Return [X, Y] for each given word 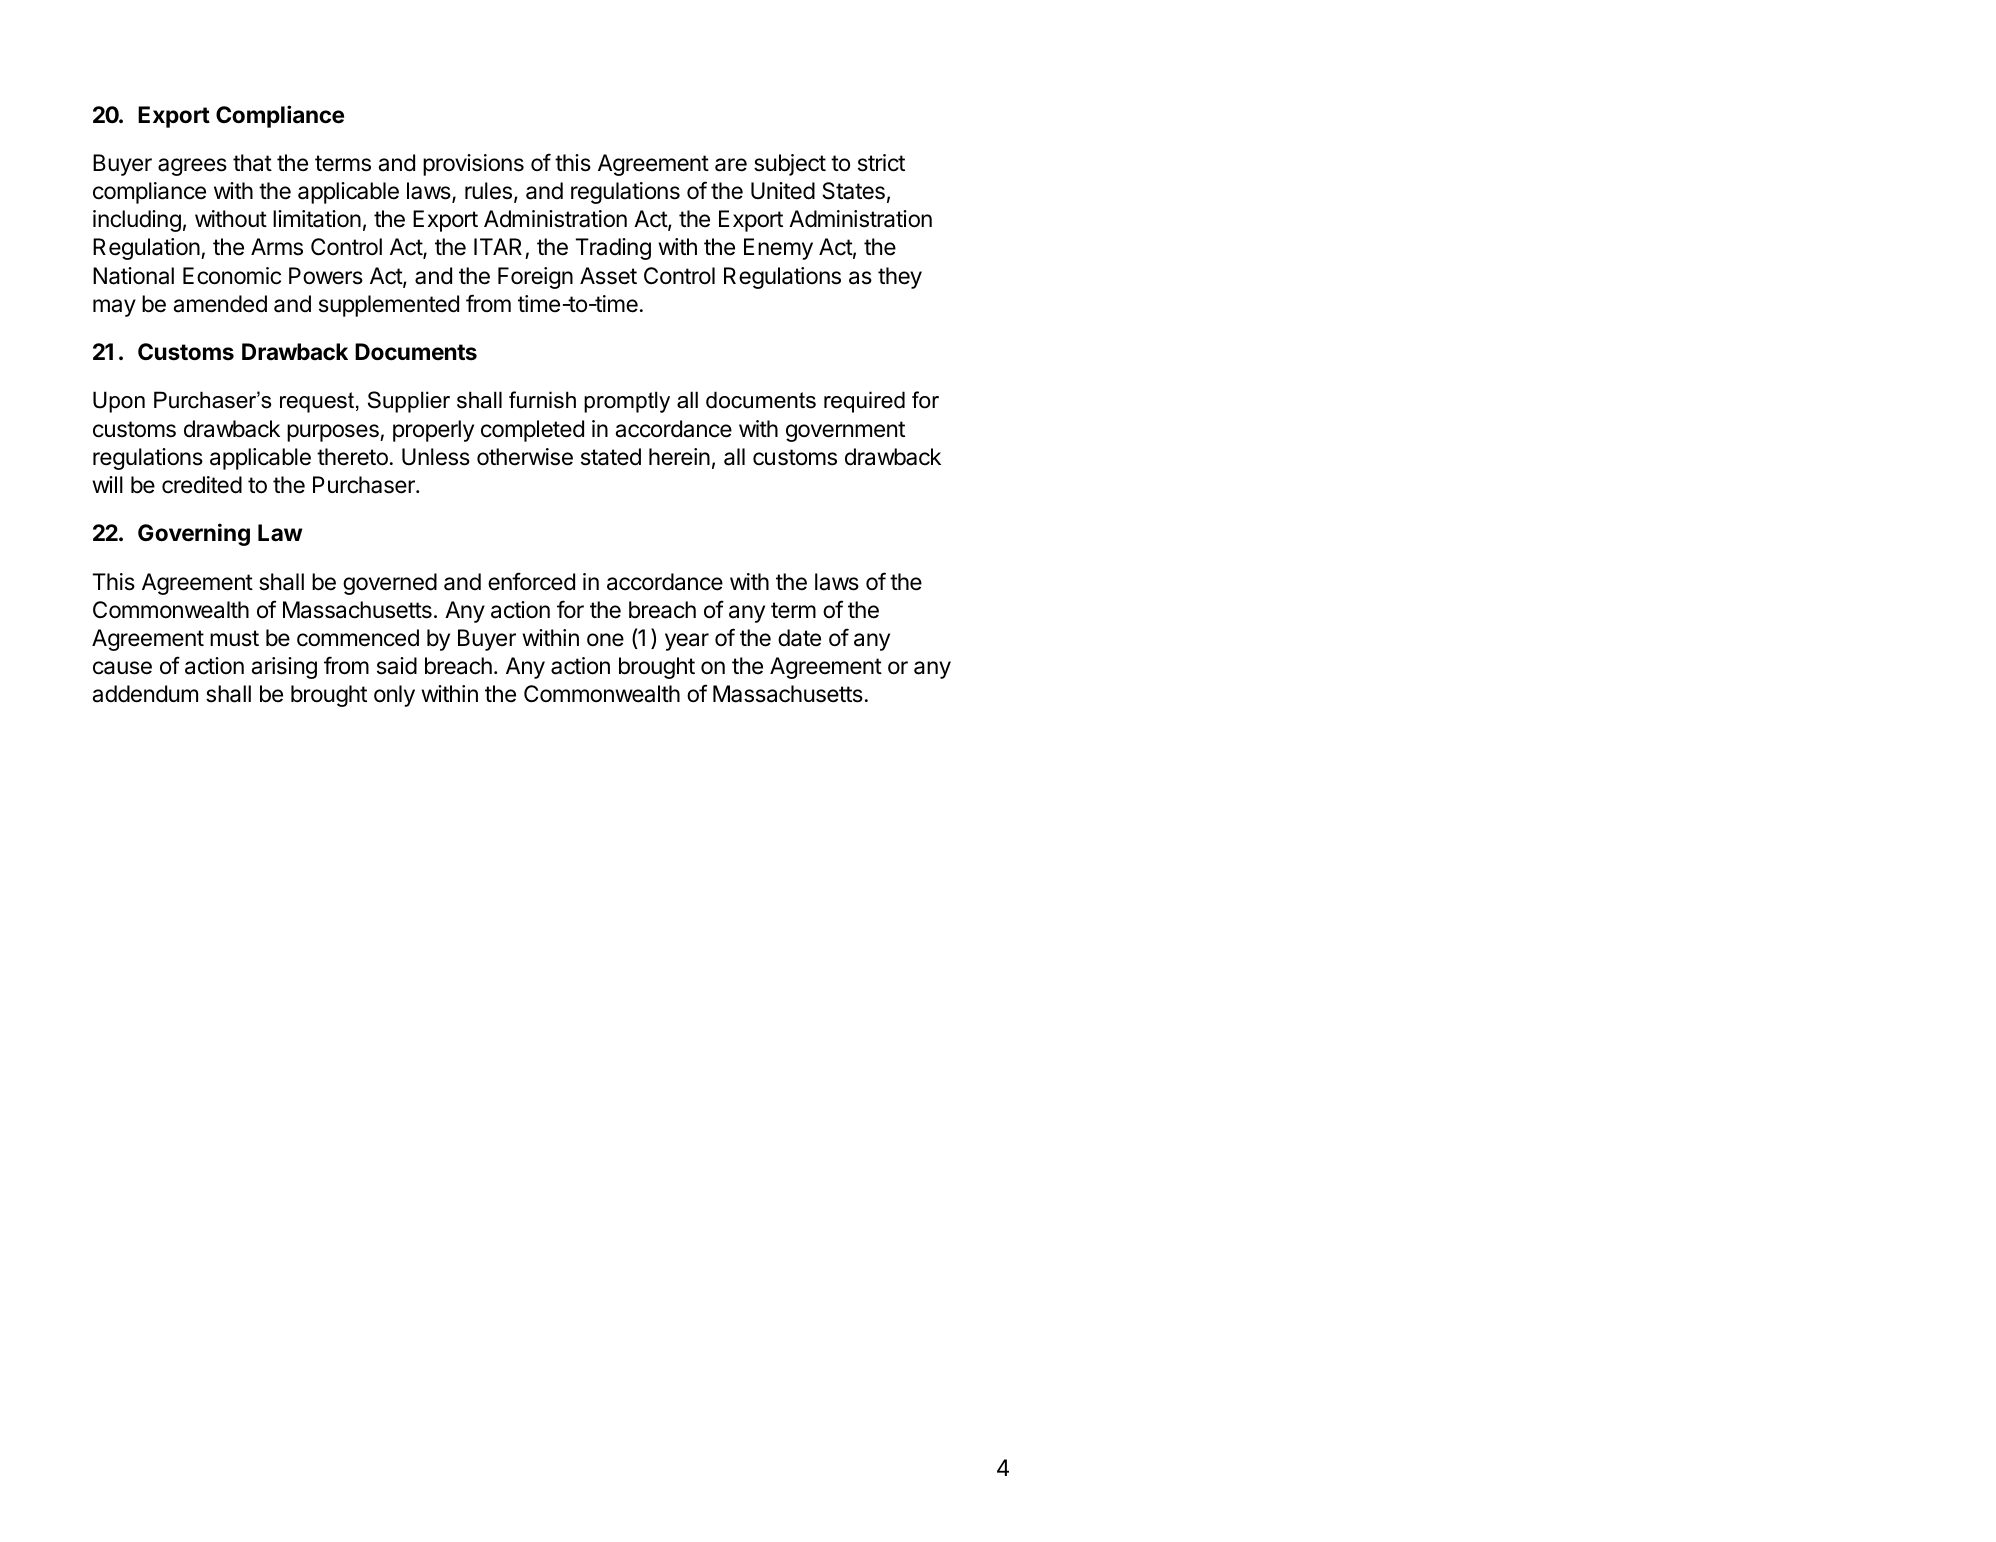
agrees [192, 167]
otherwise [525, 457]
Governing [194, 534]
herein [679, 457]
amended [220, 304]
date [799, 638]
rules [488, 191]
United [783, 191]
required [864, 402]
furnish [542, 400]
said [397, 666]
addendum [145, 694]
